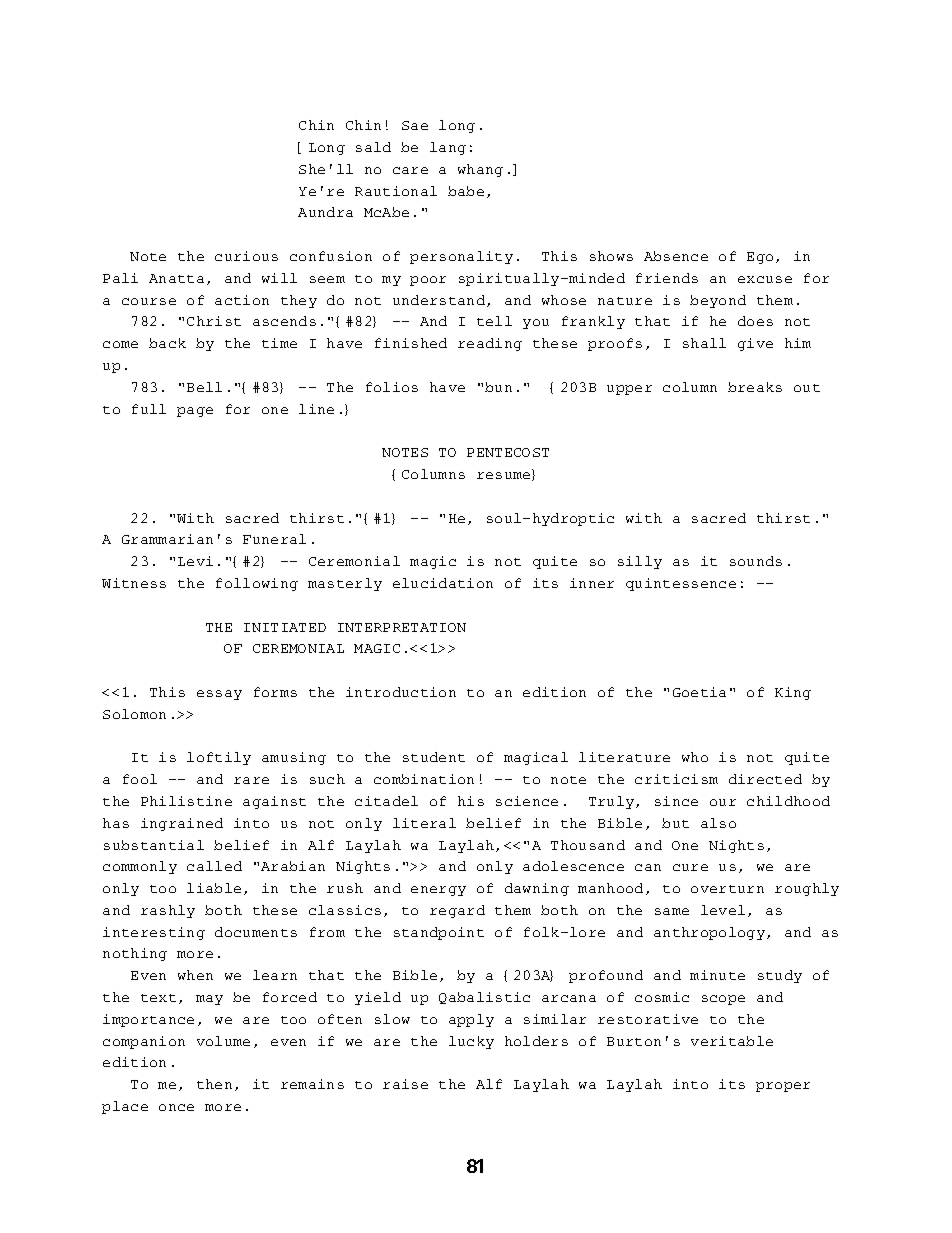 Image resolution: width=952 pixels, height=1233 pixels. What do you see at coordinates (257, 584) in the page?
I see `following` at bounding box center [257, 584].
